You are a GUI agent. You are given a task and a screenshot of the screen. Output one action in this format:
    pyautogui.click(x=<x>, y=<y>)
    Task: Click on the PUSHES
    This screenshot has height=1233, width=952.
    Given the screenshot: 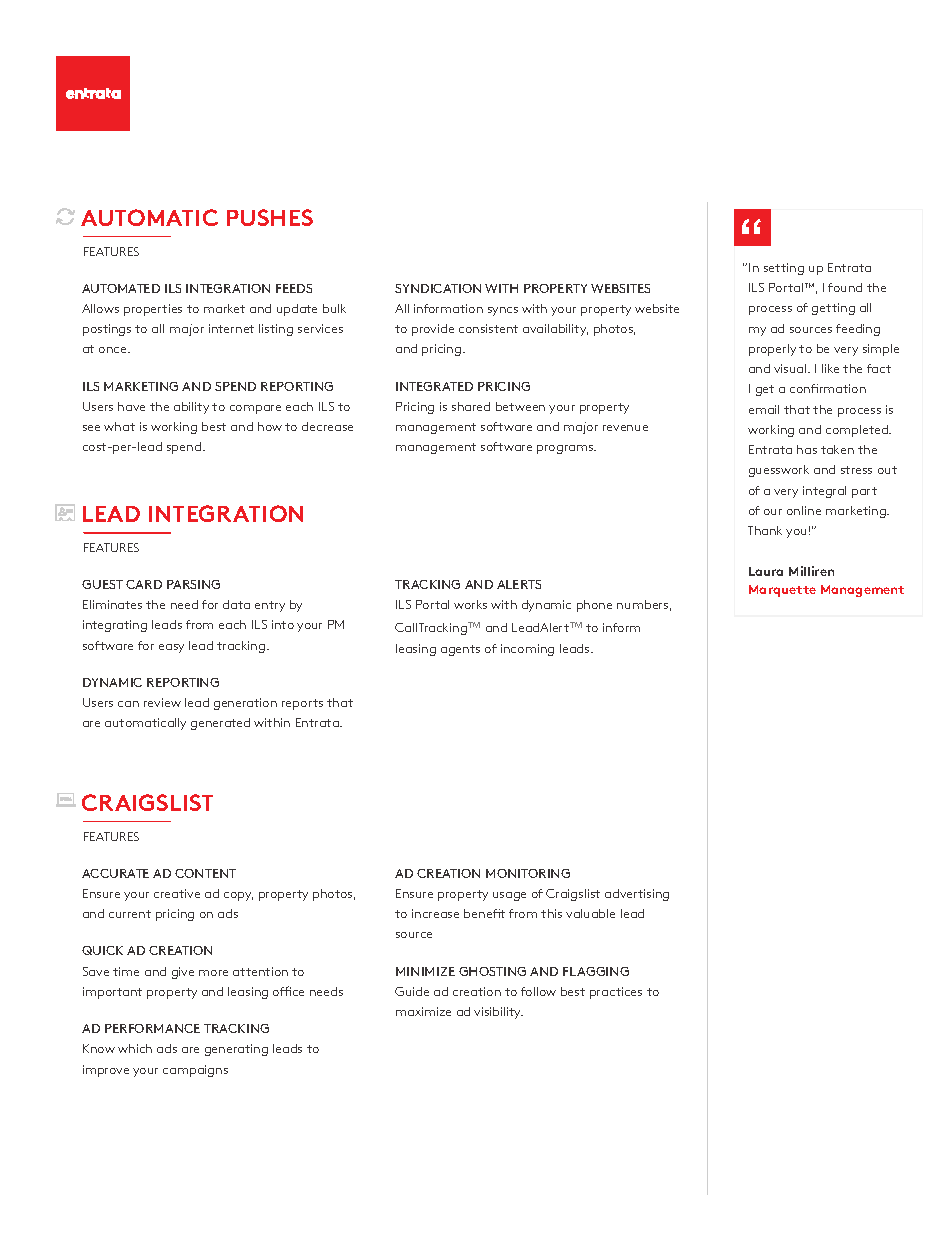 What is the action you would take?
    pyautogui.click(x=270, y=217)
